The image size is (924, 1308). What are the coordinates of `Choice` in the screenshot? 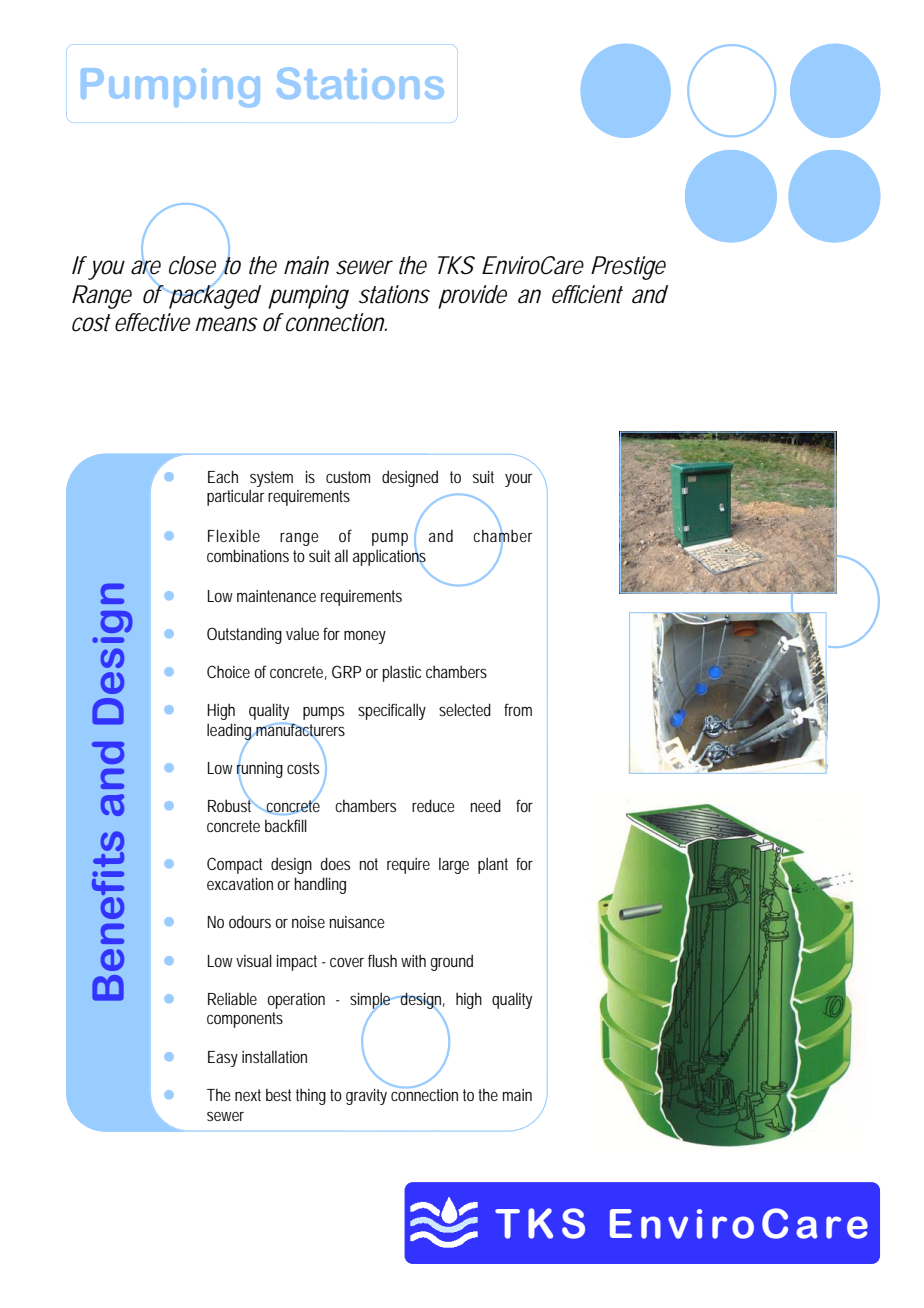 It's located at (228, 671).
